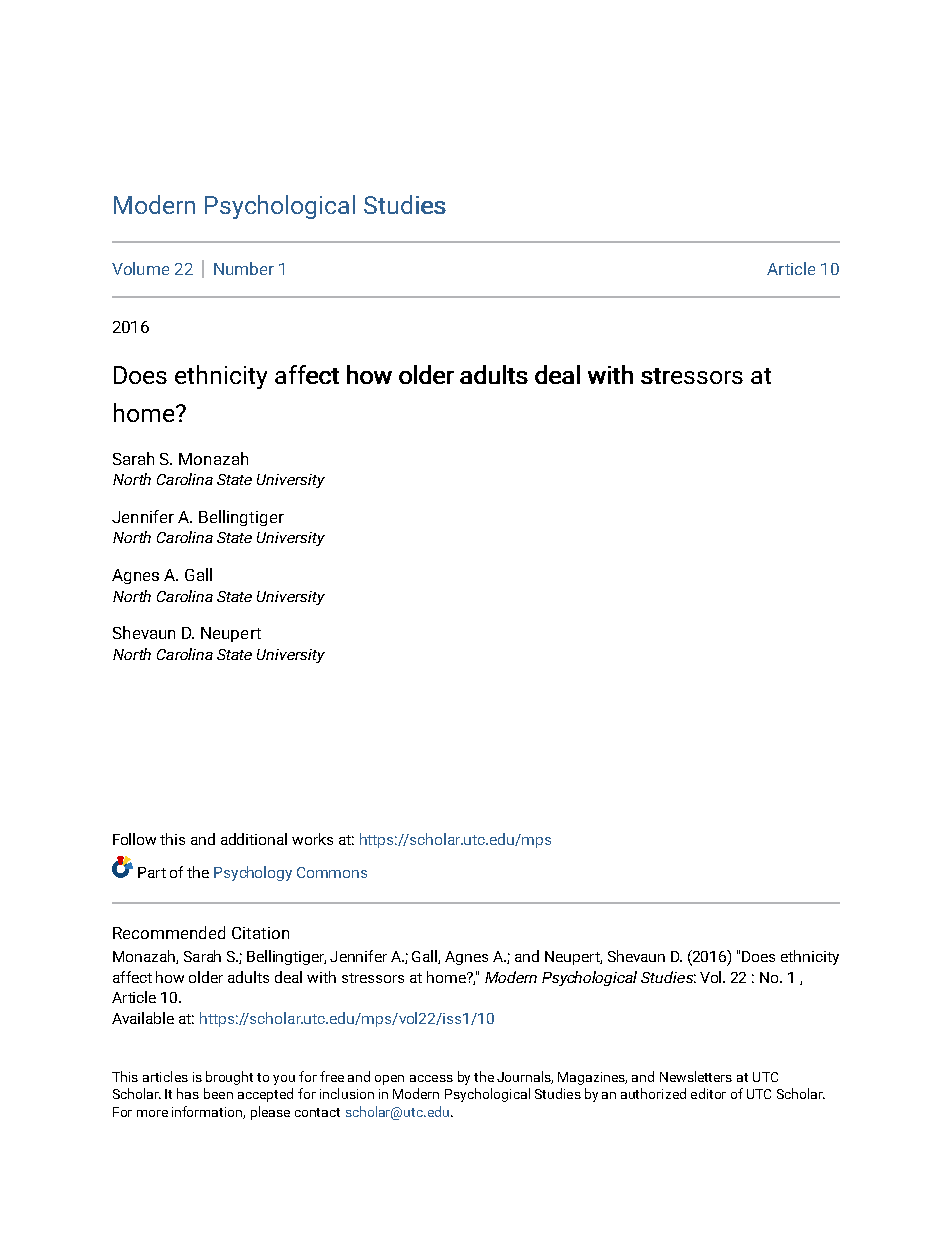  I want to click on been, so click(218, 1093).
